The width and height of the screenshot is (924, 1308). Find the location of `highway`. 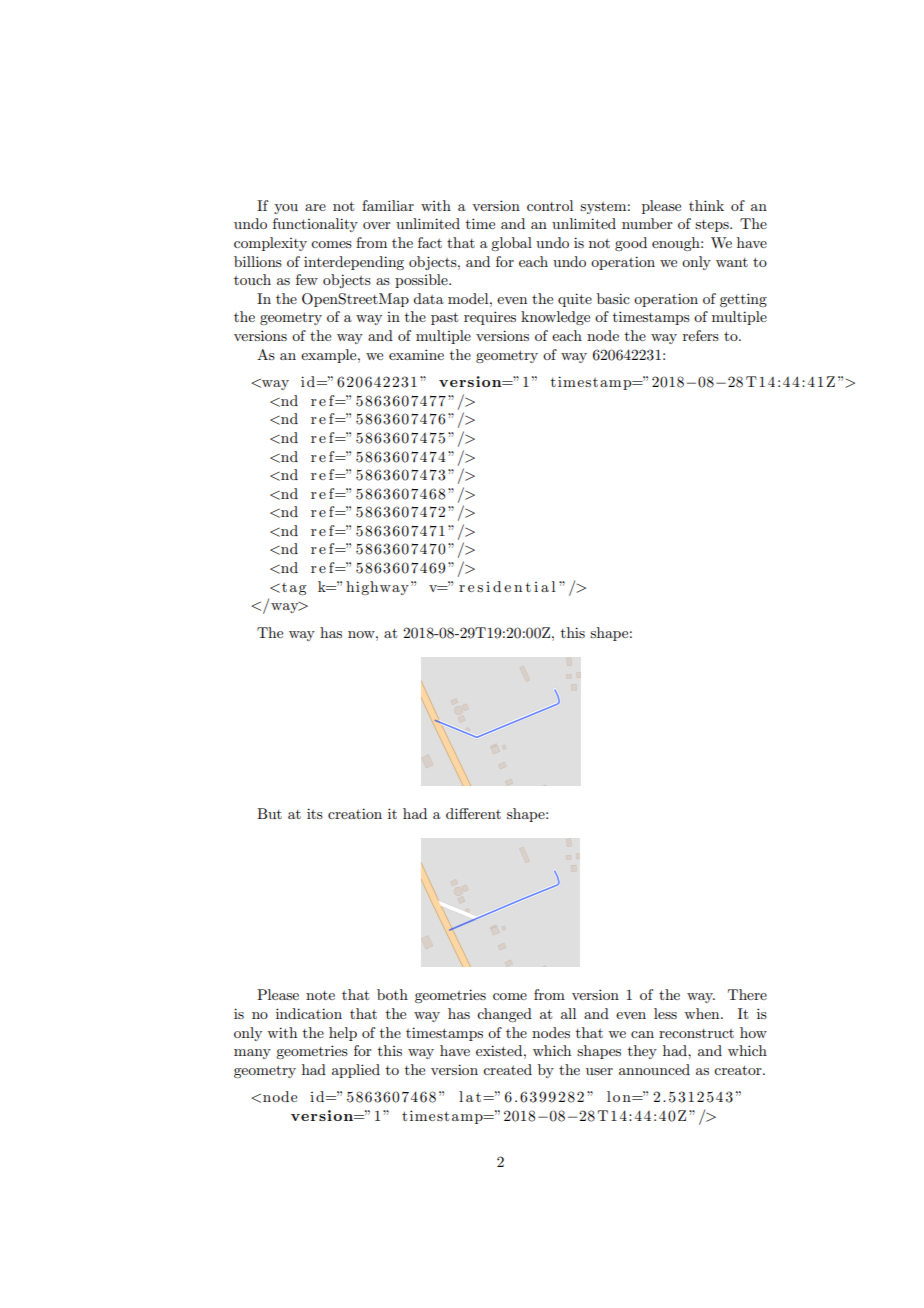

highway is located at coordinates (377, 588).
